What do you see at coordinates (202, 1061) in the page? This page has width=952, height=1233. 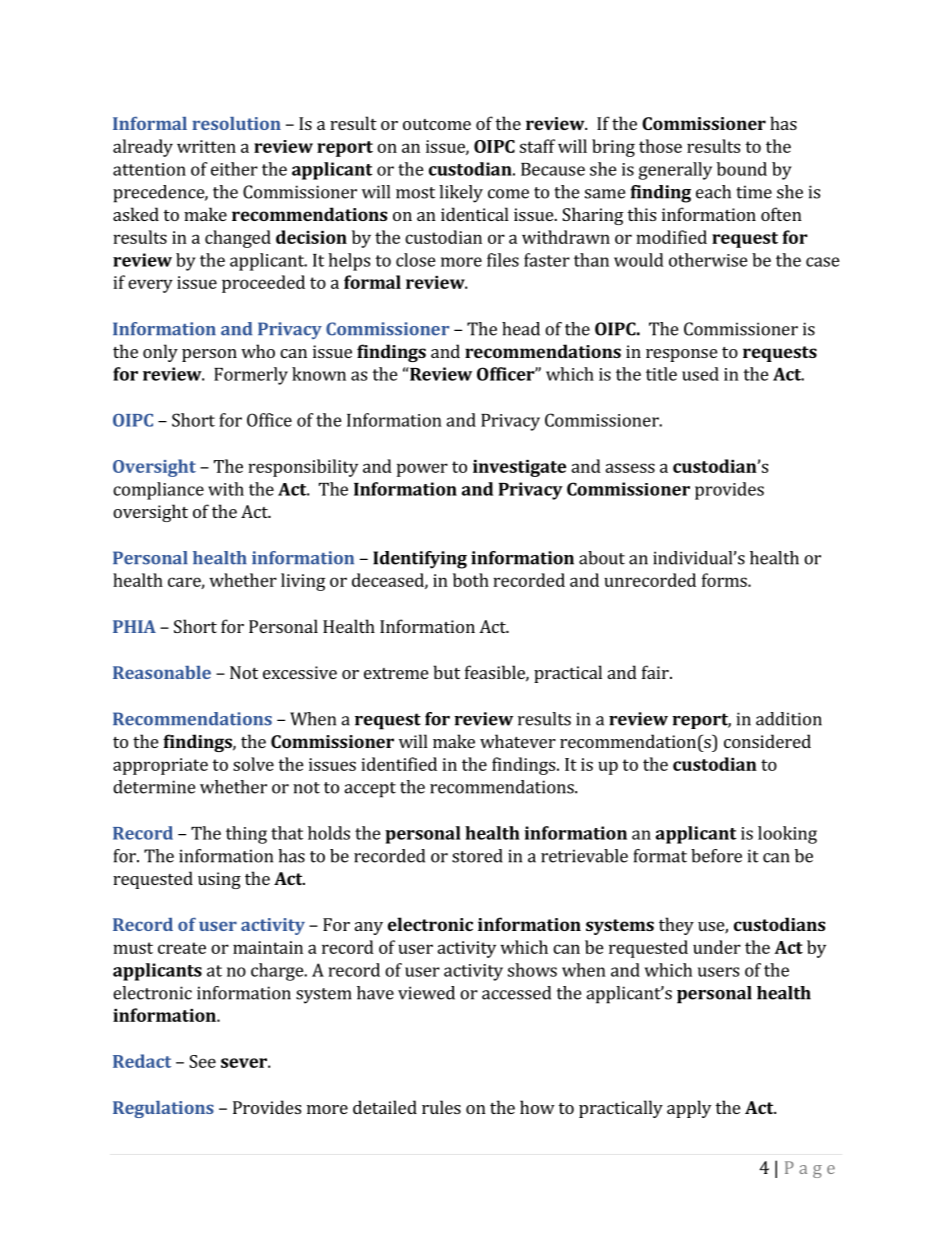 I see `See` at bounding box center [202, 1061].
